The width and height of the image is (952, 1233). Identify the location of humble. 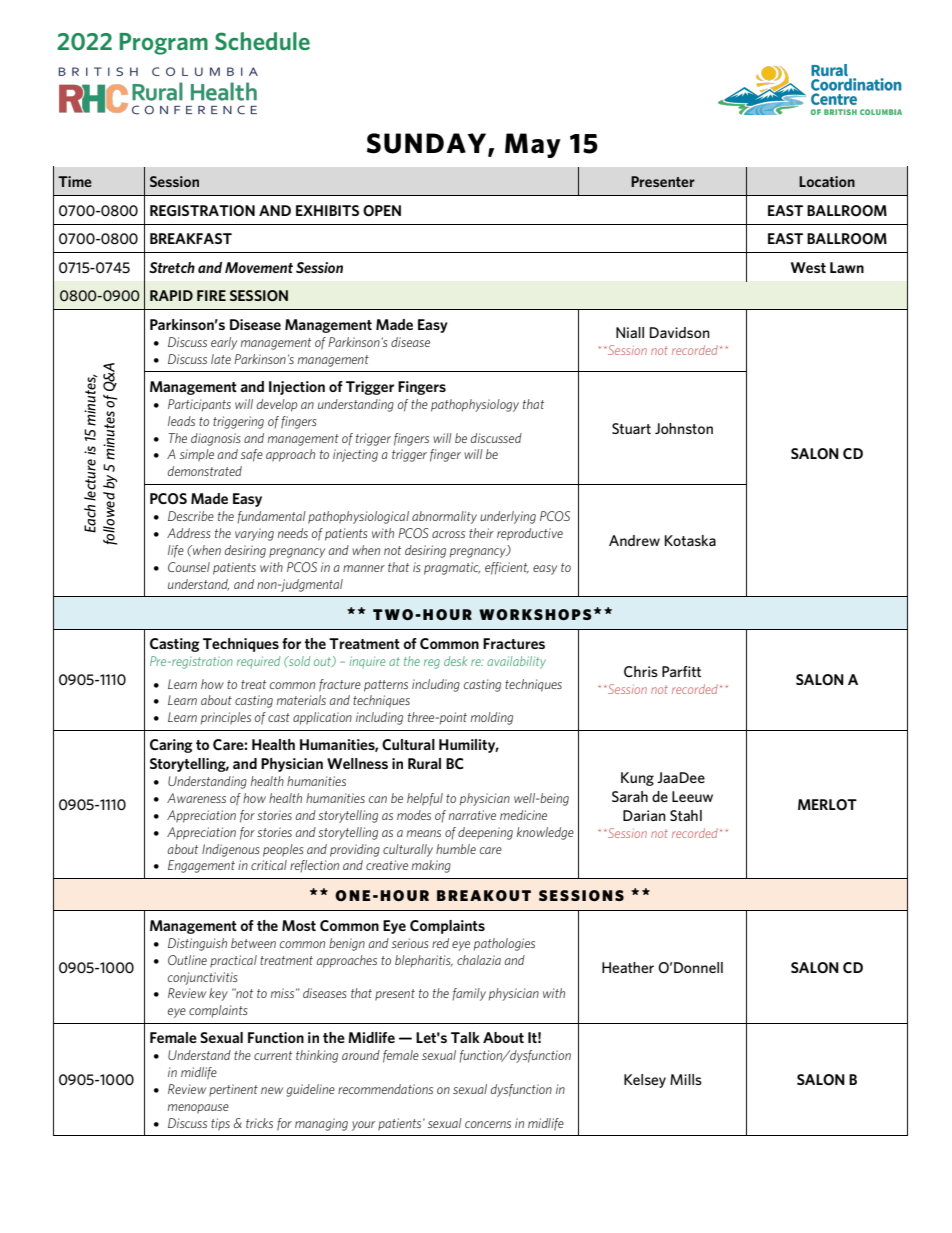
(456, 849).
